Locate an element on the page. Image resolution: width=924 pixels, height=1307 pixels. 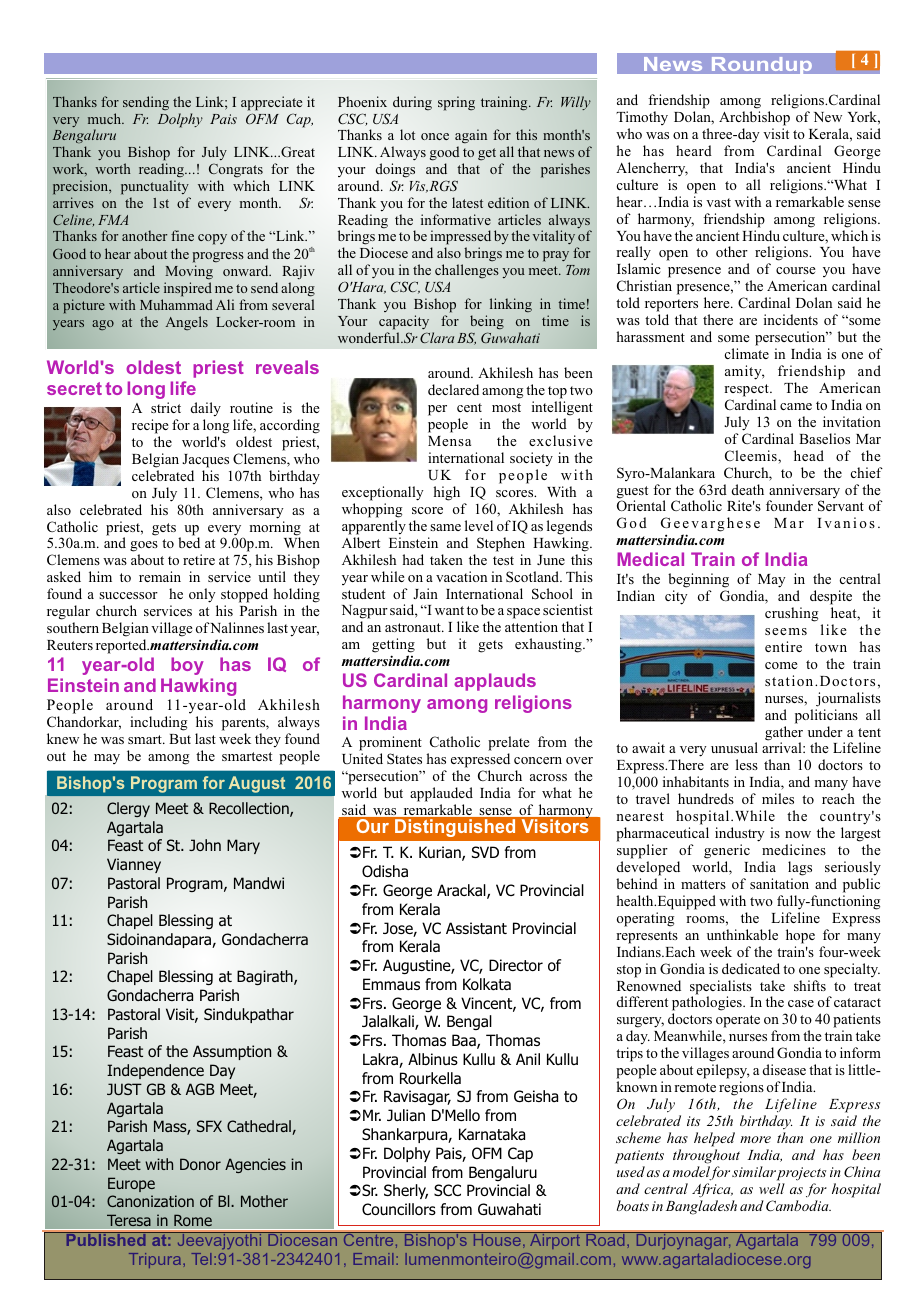
vast is located at coordinates (718, 202).
